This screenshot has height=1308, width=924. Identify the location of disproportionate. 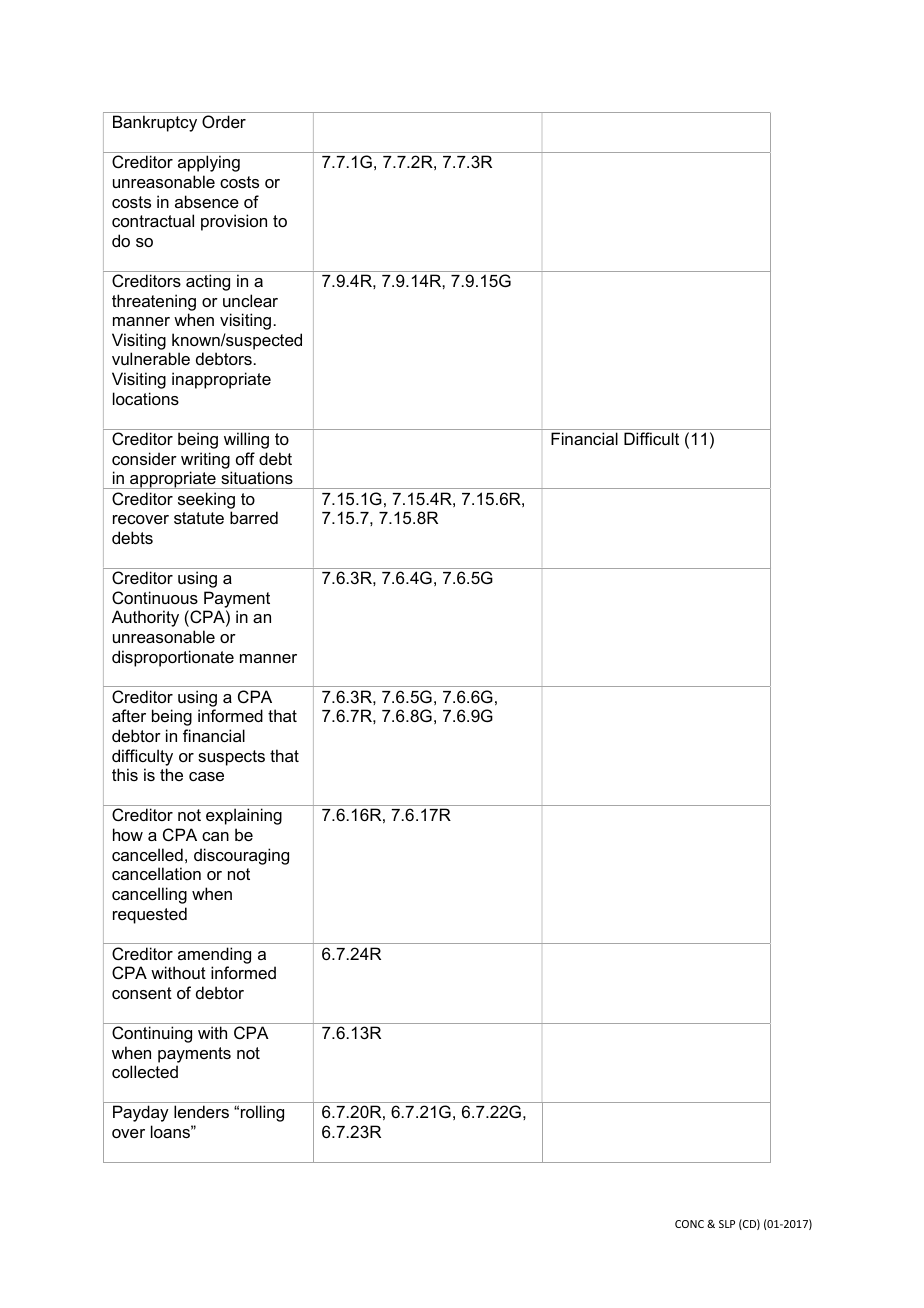
(173, 658).
